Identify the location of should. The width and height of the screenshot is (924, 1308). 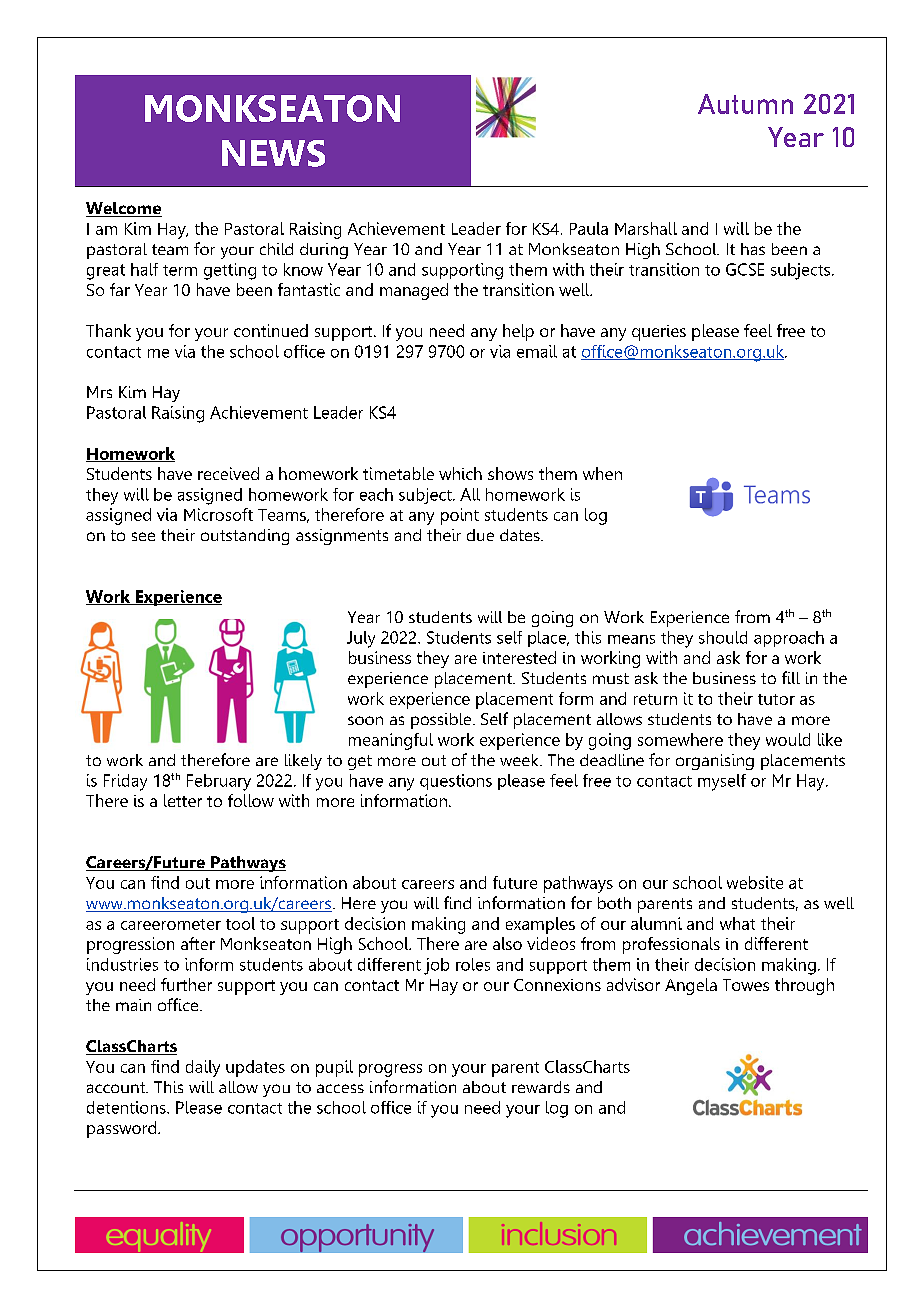
(723, 637).
